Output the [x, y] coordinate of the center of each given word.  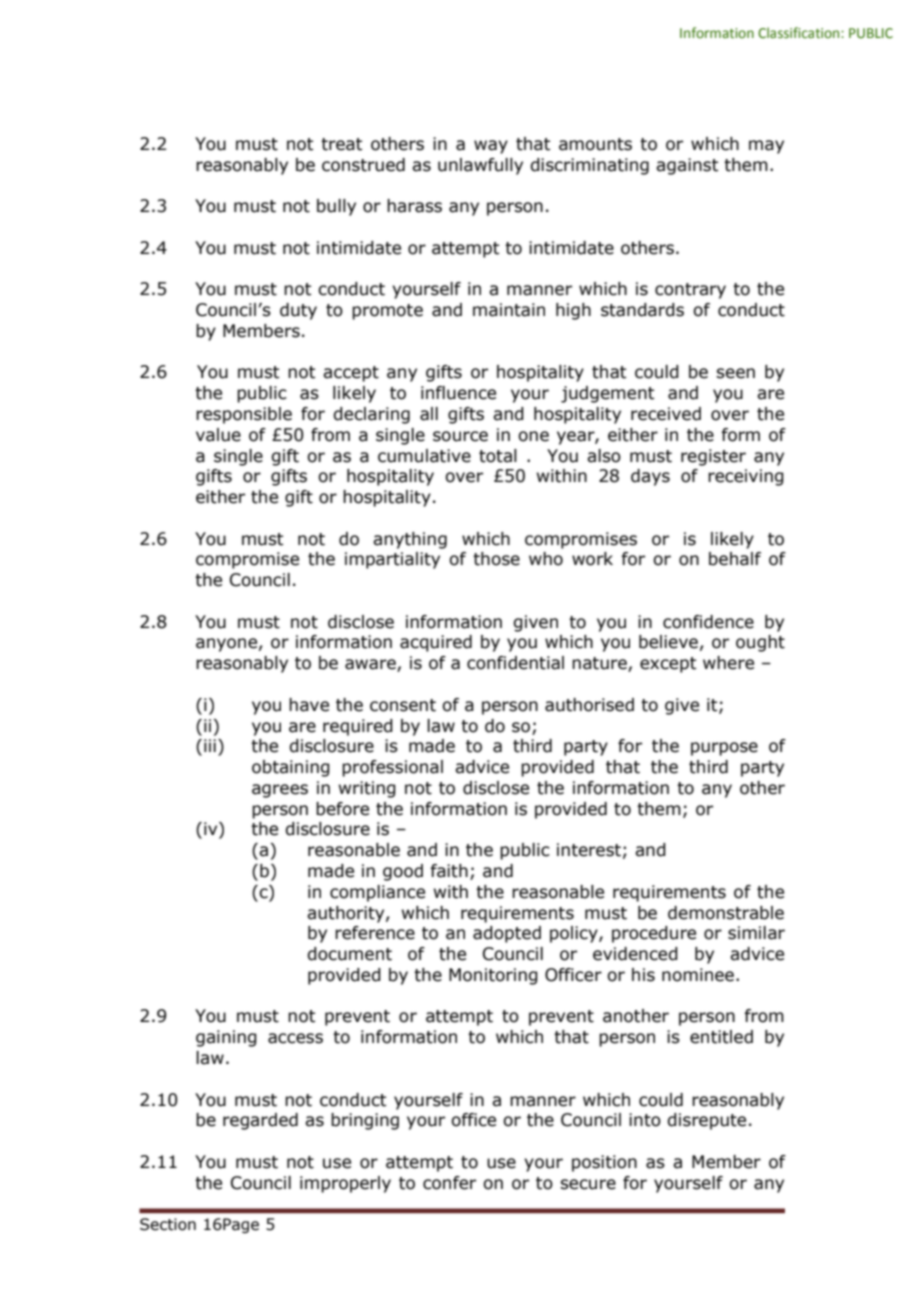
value [218, 435]
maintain [509, 310]
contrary [690, 291]
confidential [515, 663]
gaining [226, 1038]
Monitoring [493, 976]
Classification [800, 32]
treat [341, 144]
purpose [724, 749]
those [496, 559]
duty [298, 311]
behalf [735, 559]
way [491, 147]
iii [210, 745]
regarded [260, 1121]
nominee [698, 975]
